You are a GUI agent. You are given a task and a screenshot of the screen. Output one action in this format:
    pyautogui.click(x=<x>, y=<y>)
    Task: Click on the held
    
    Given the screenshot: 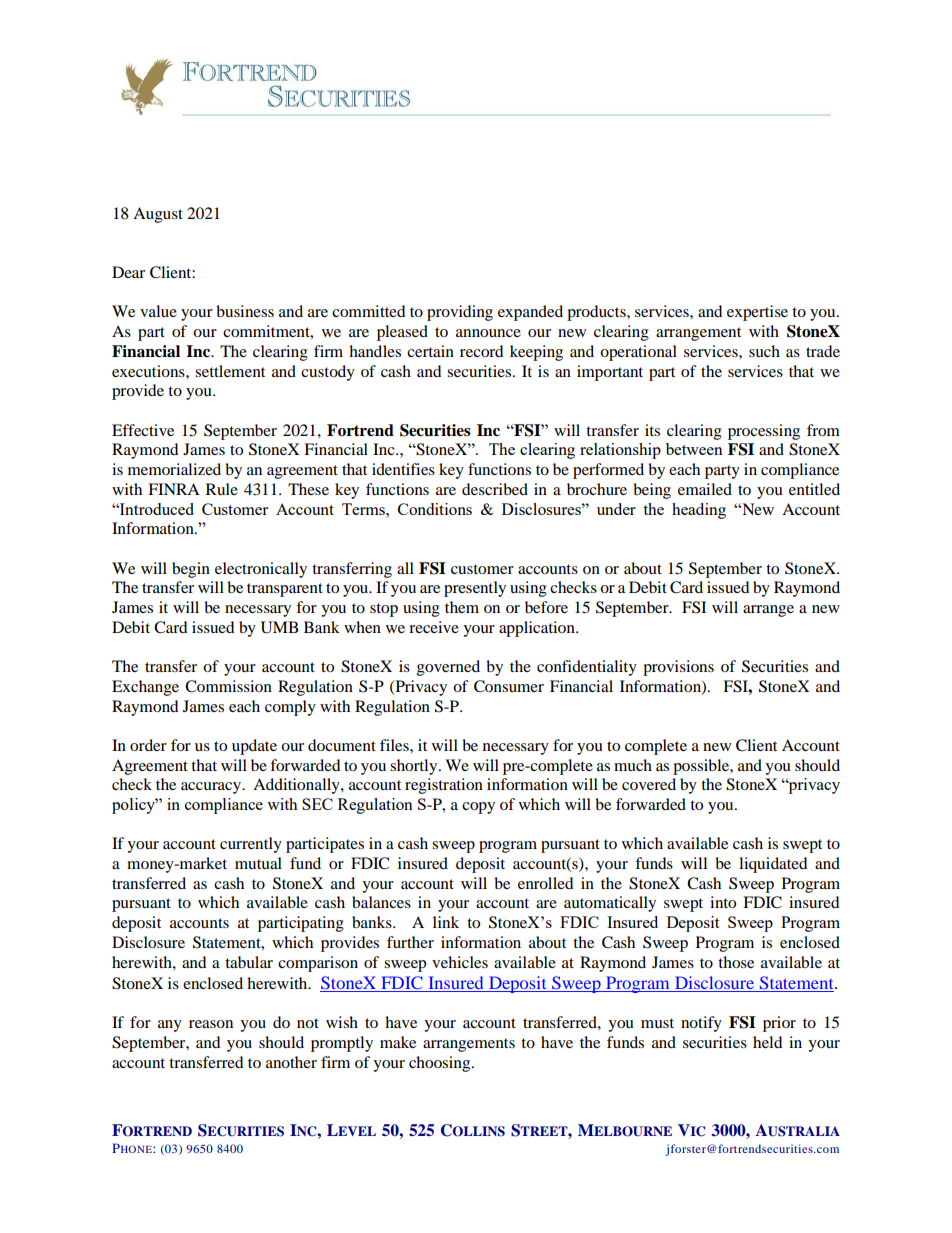 What is the action you would take?
    pyautogui.click(x=768, y=1042)
